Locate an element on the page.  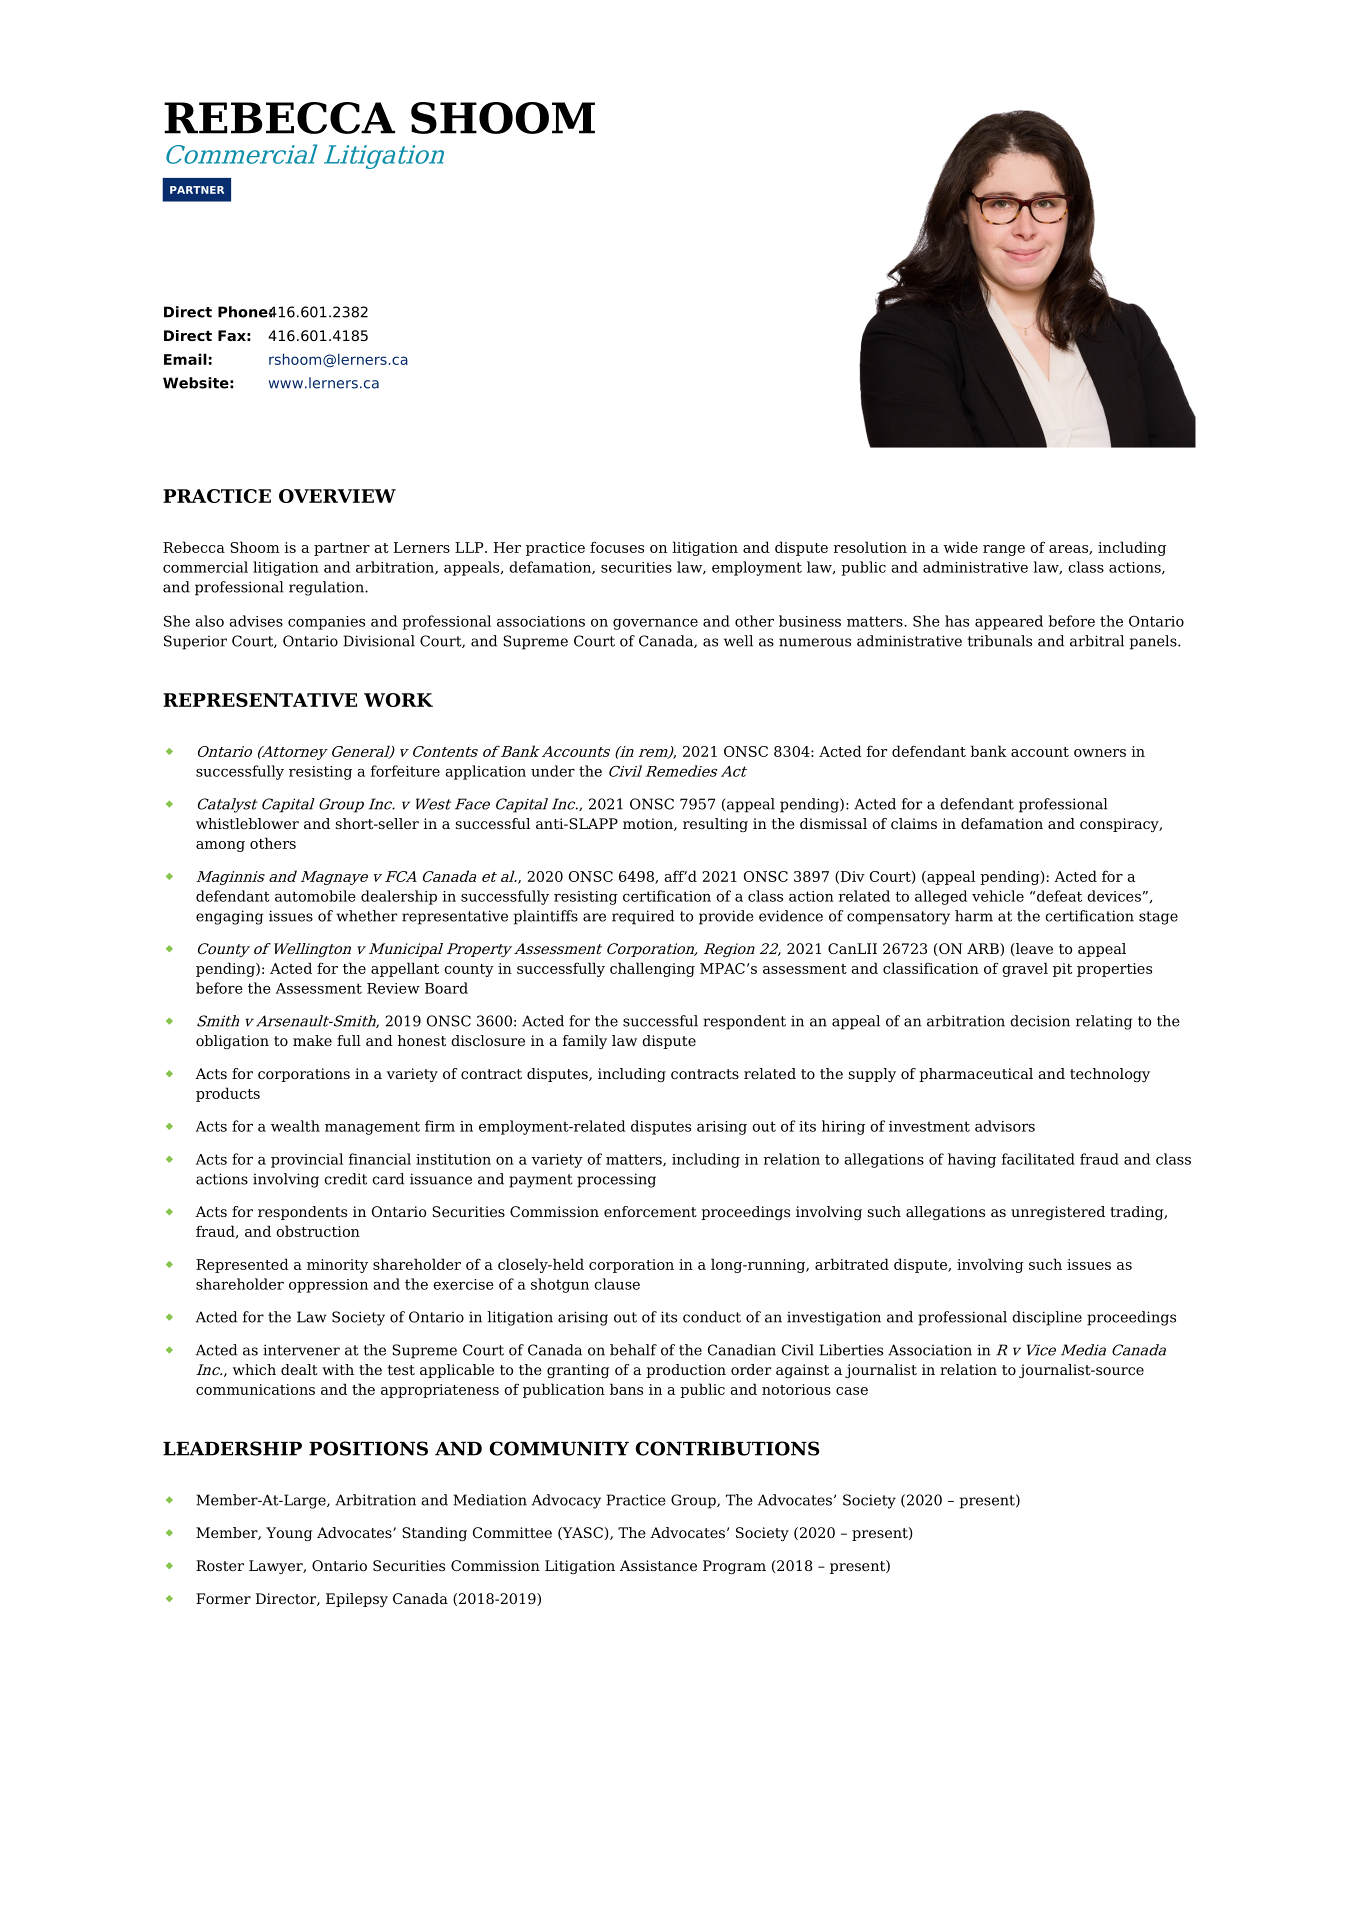
challenging is located at coordinates (652, 969).
